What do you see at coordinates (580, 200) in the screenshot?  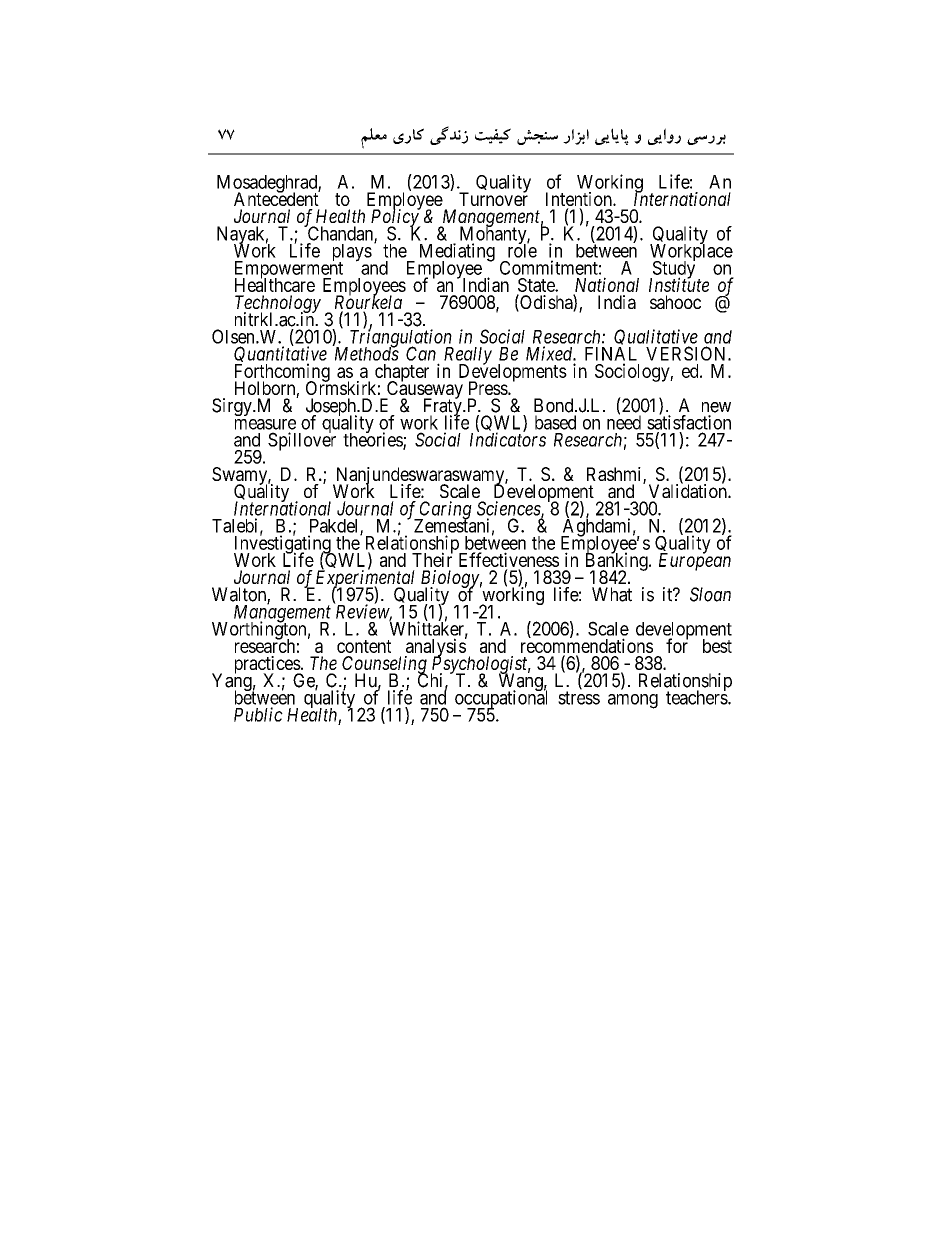 I see `Intention` at bounding box center [580, 200].
